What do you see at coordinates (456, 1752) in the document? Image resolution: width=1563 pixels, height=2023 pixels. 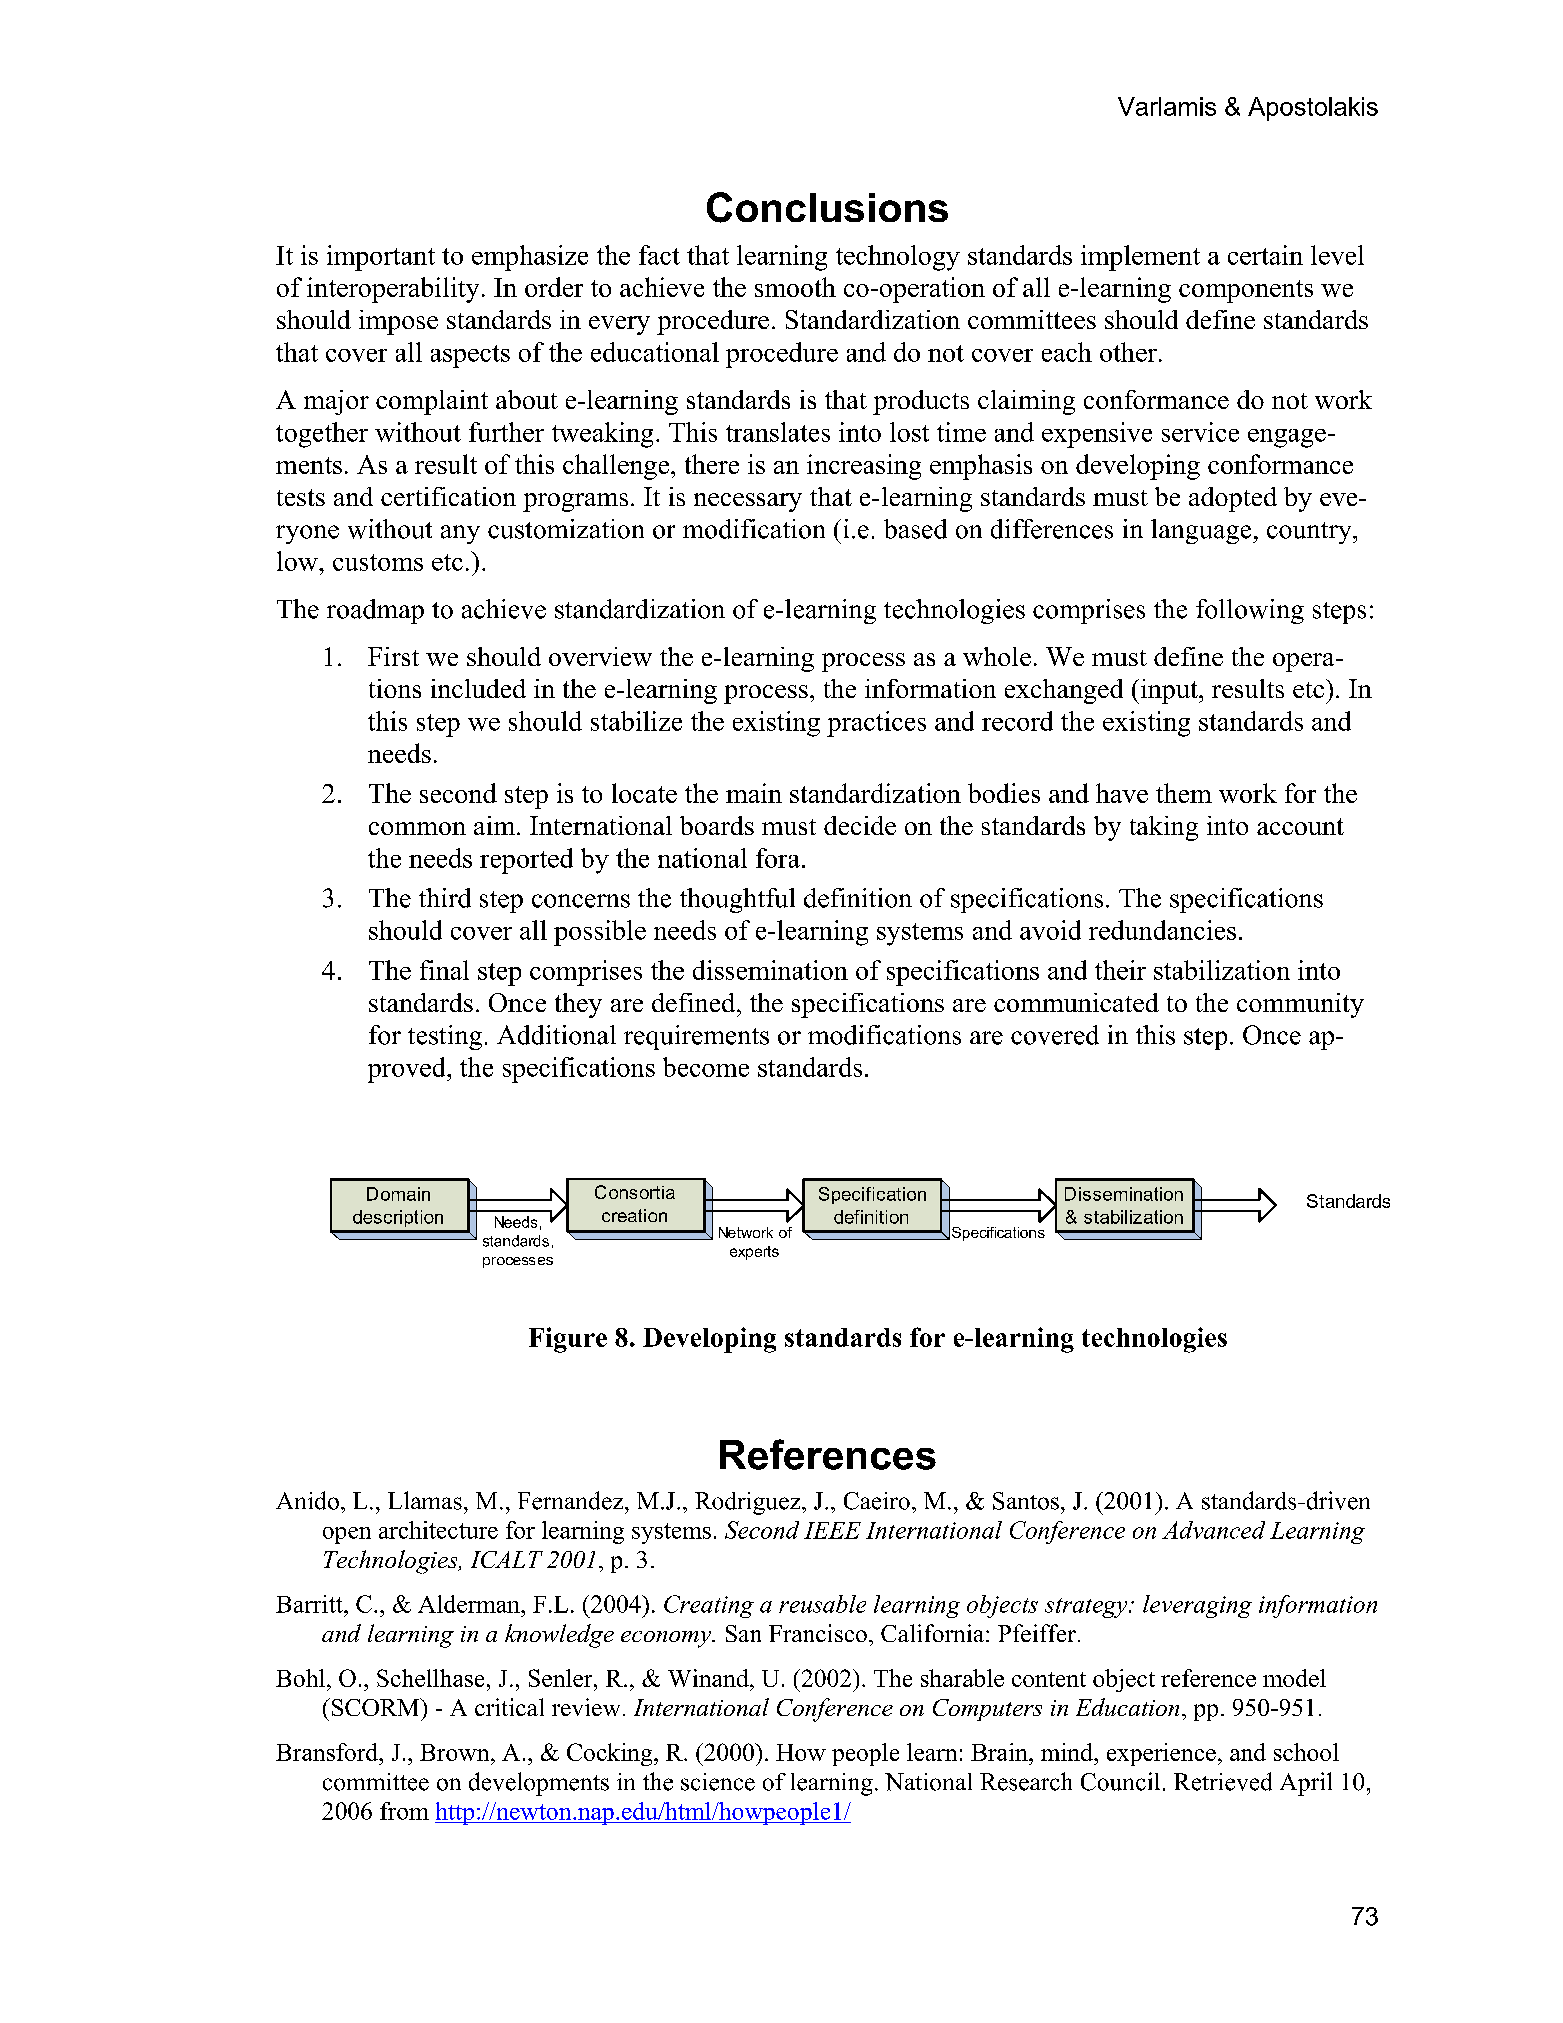 I see `Brown` at bounding box center [456, 1752].
